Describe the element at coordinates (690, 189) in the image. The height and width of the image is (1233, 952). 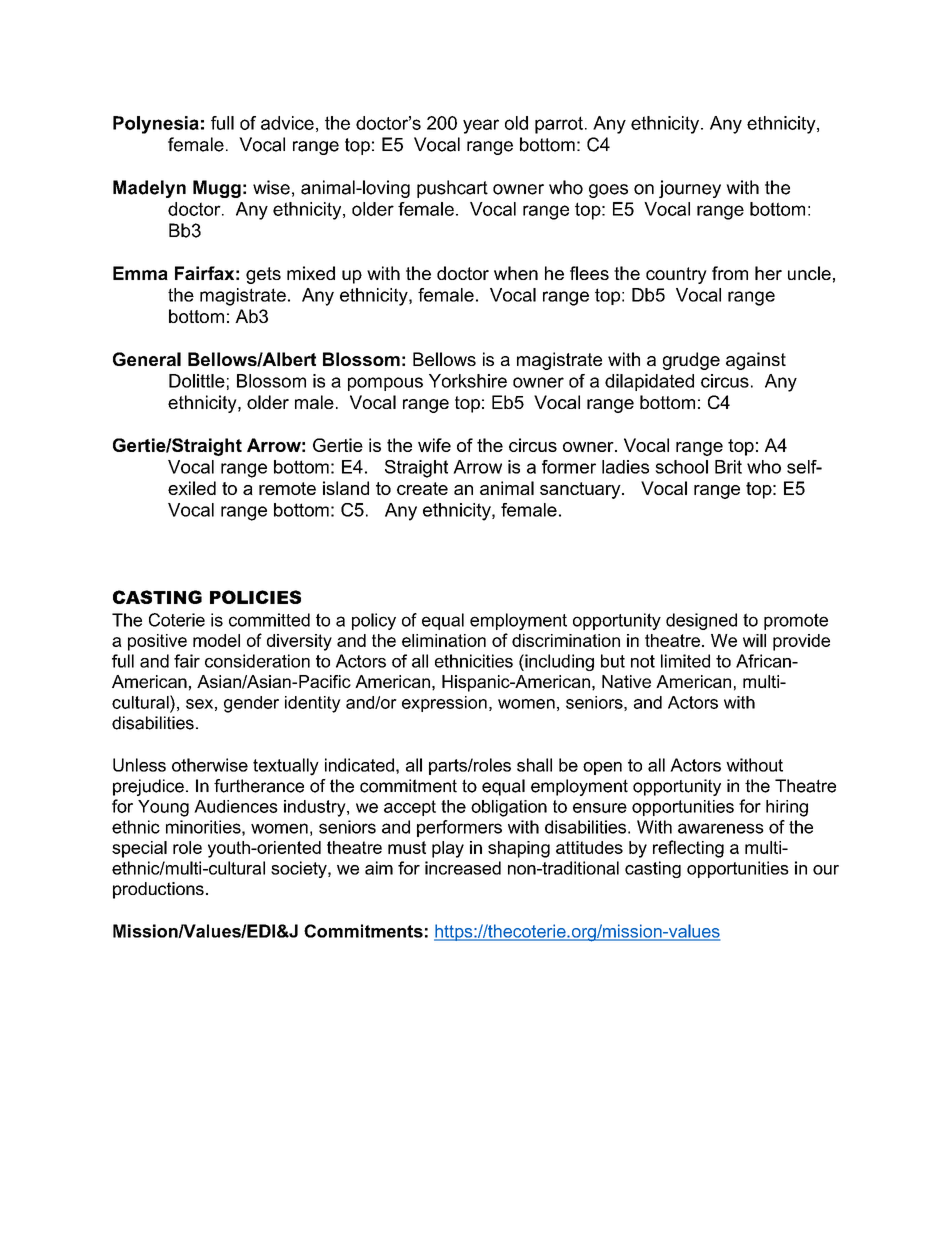
I see `journey` at that location.
